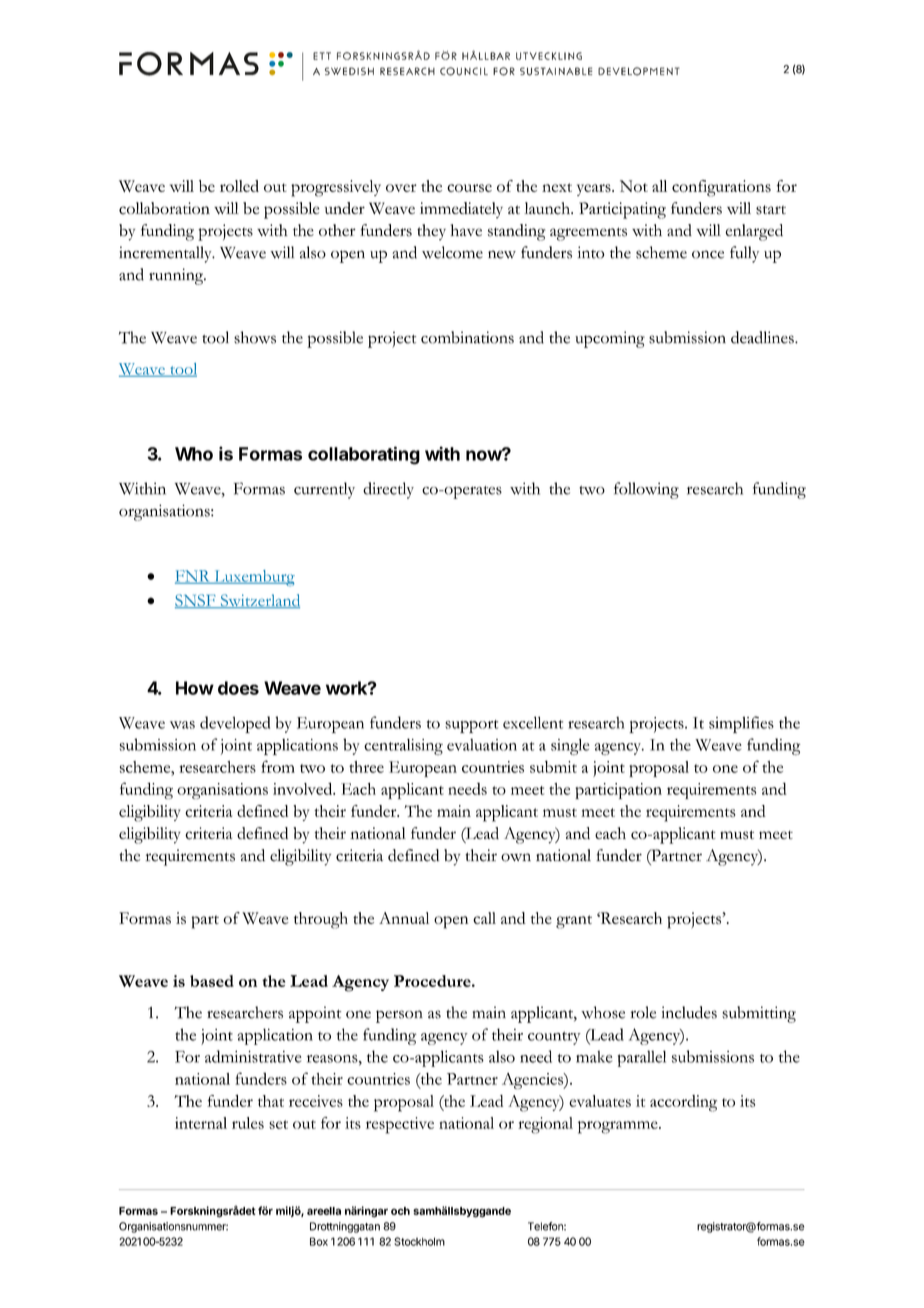  What do you see at coordinates (235, 724) in the page?
I see `developed` at bounding box center [235, 724].
